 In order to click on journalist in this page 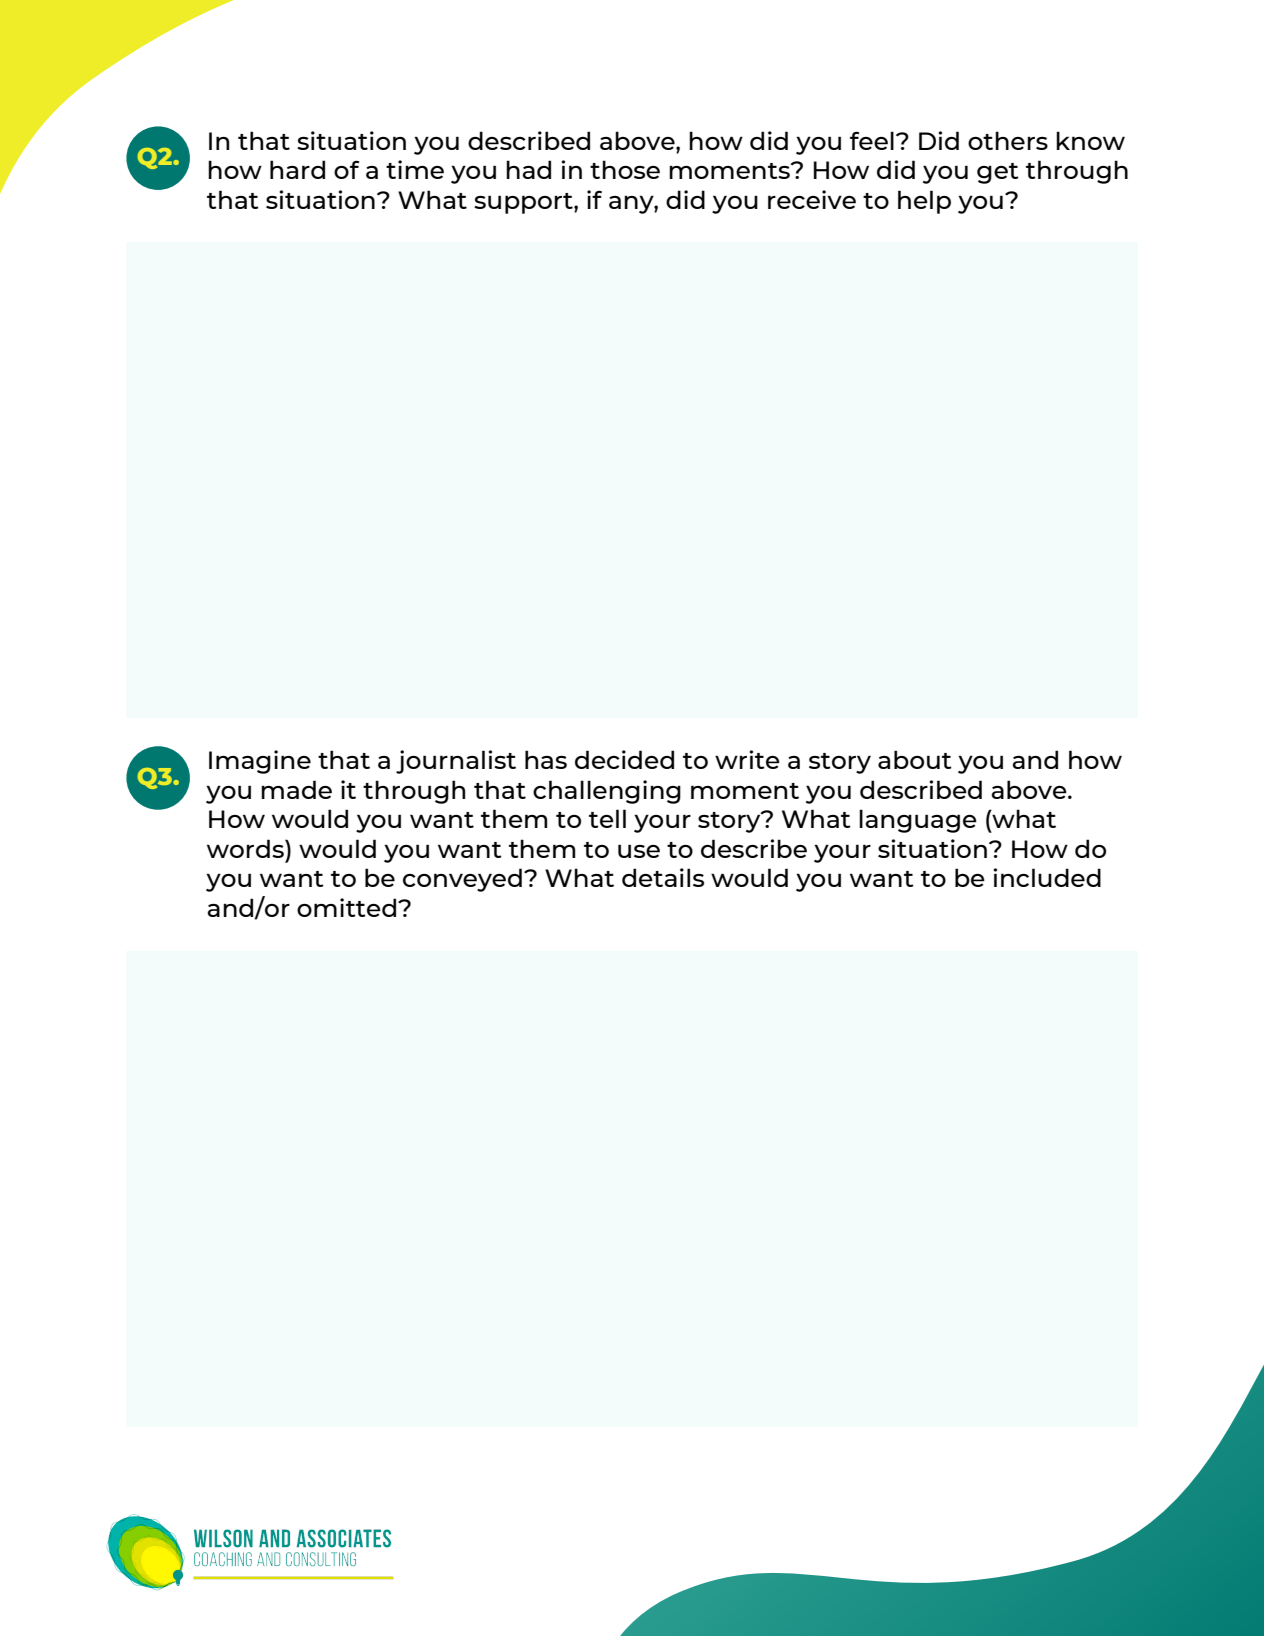, I will do `click(456, 762)`.
